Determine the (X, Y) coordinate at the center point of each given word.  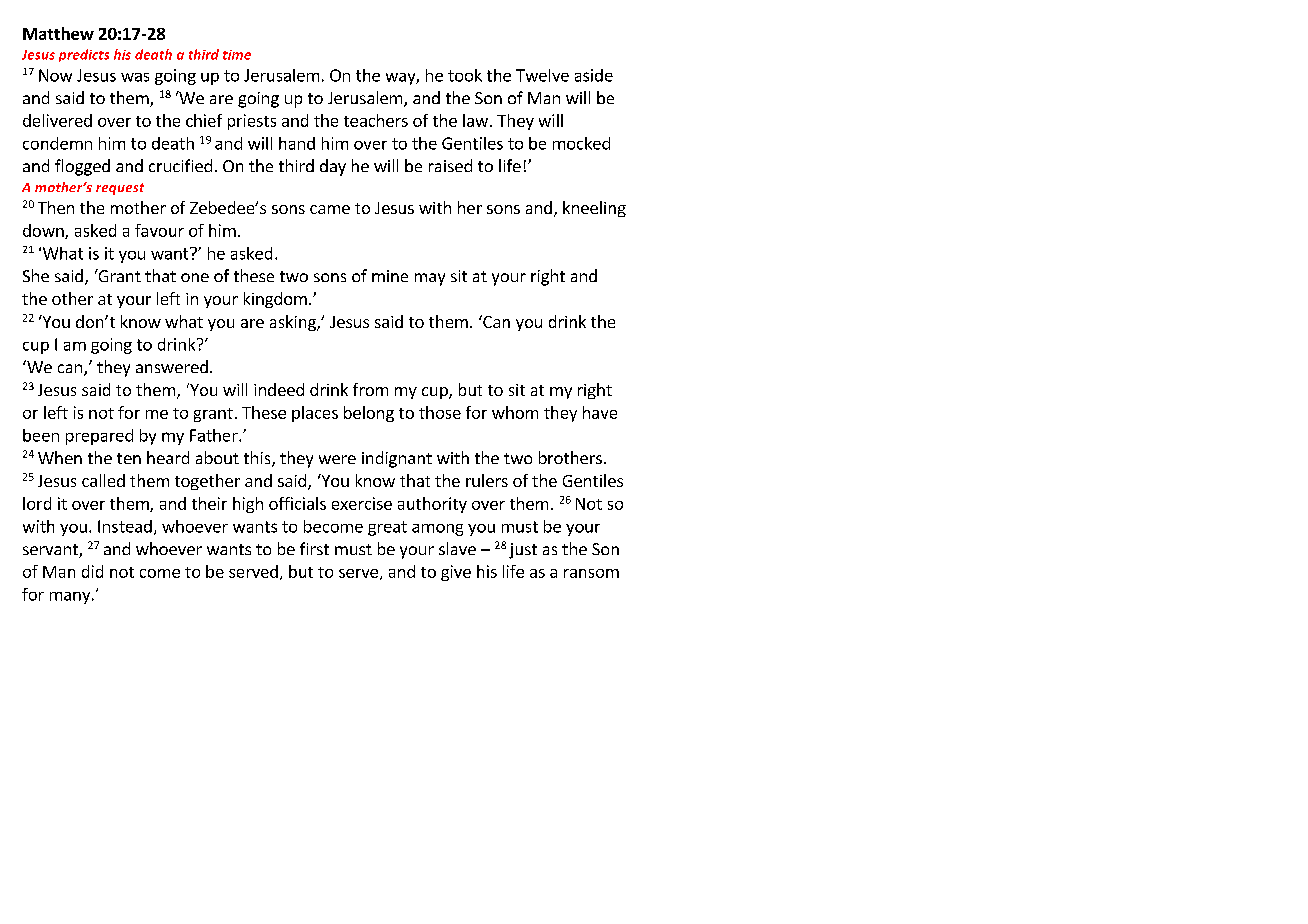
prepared (99, 437)
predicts (84, 55)
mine (390, 276)
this (258, 459)
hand (297, 143)
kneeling (594, 209)
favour (159, 230)
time (237, 55)
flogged (82, 167)
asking (294, 323)
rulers (487, 480)
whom (515, 412)
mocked (581, 143)
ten (129, 458)
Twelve (542, 75)
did (92, 571)
